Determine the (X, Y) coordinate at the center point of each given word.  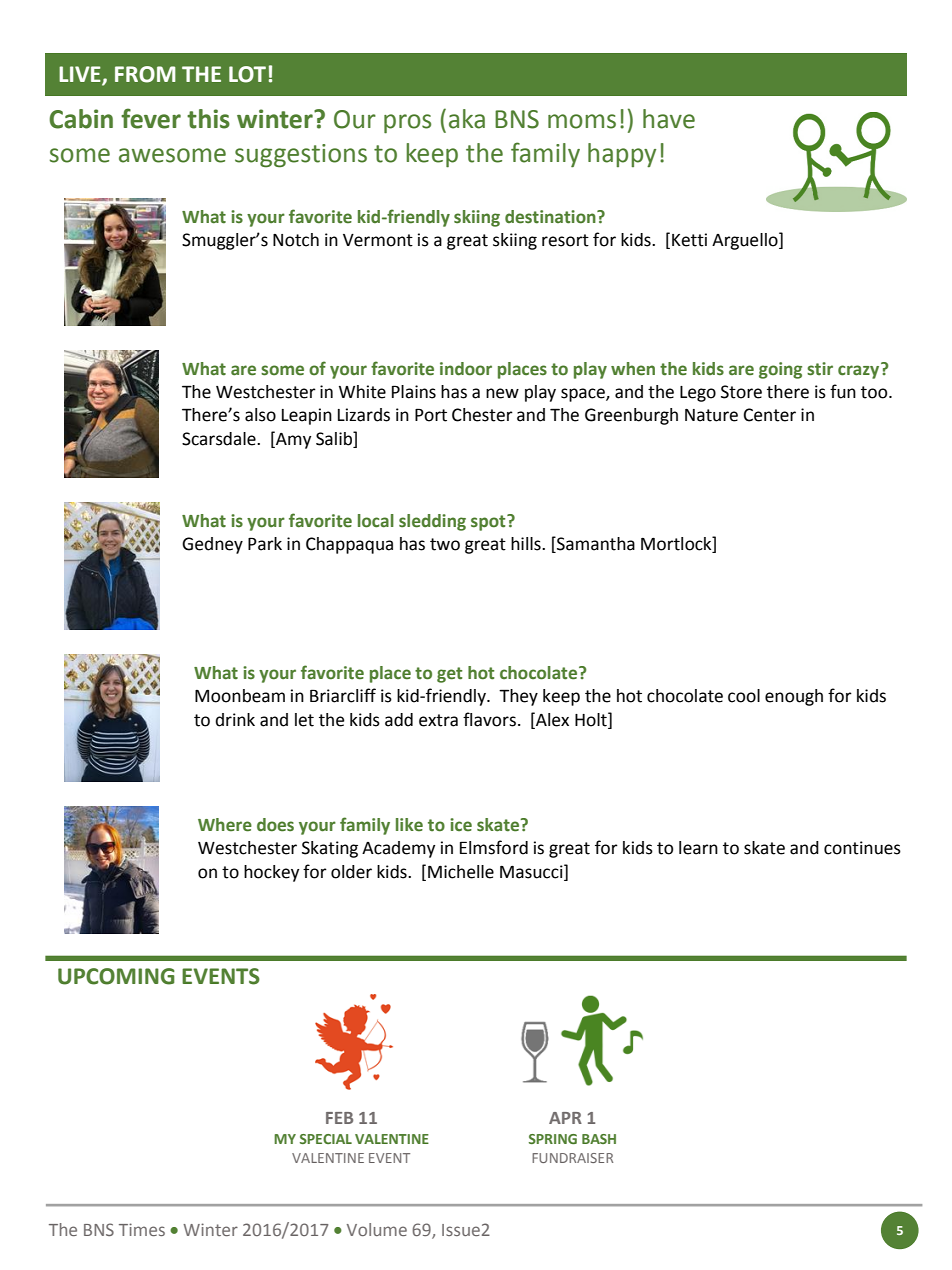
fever (151, 118)
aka (467, 119)
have (669, 119)
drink (235, 720)
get (449, 675)
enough (794, 697)
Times (142, 1229)
